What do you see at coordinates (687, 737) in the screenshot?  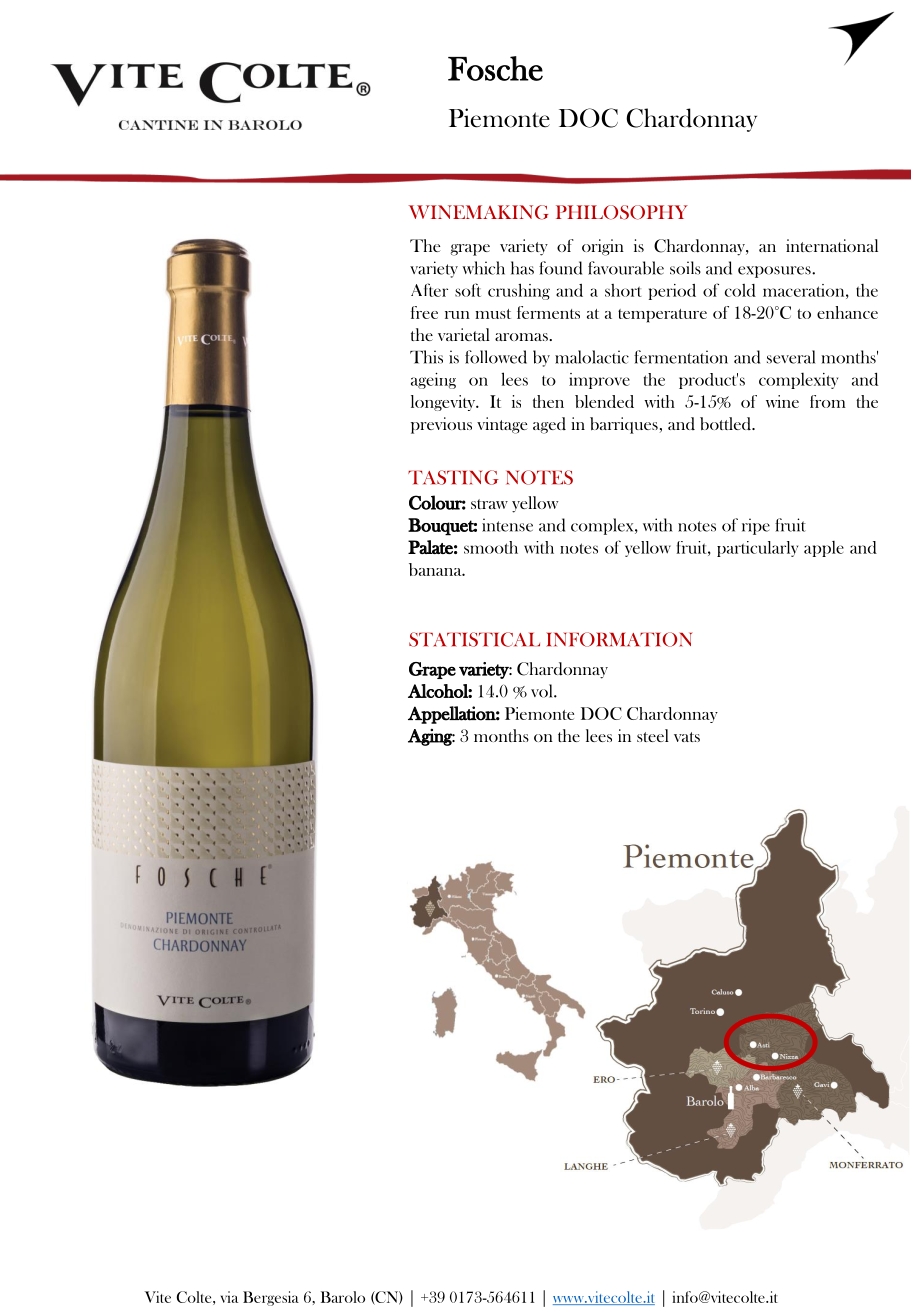 I see `vats` at bounding box center [687, 737].
